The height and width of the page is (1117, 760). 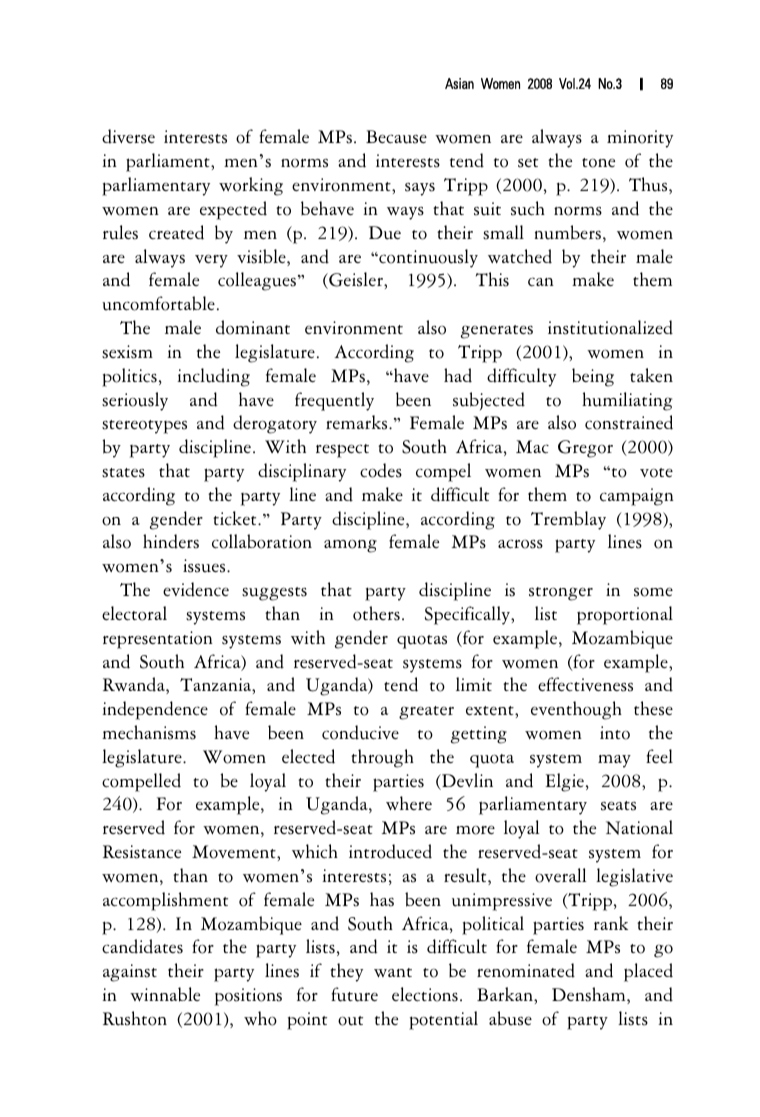 I want to click on winnable, so click(x=165, y=994).
